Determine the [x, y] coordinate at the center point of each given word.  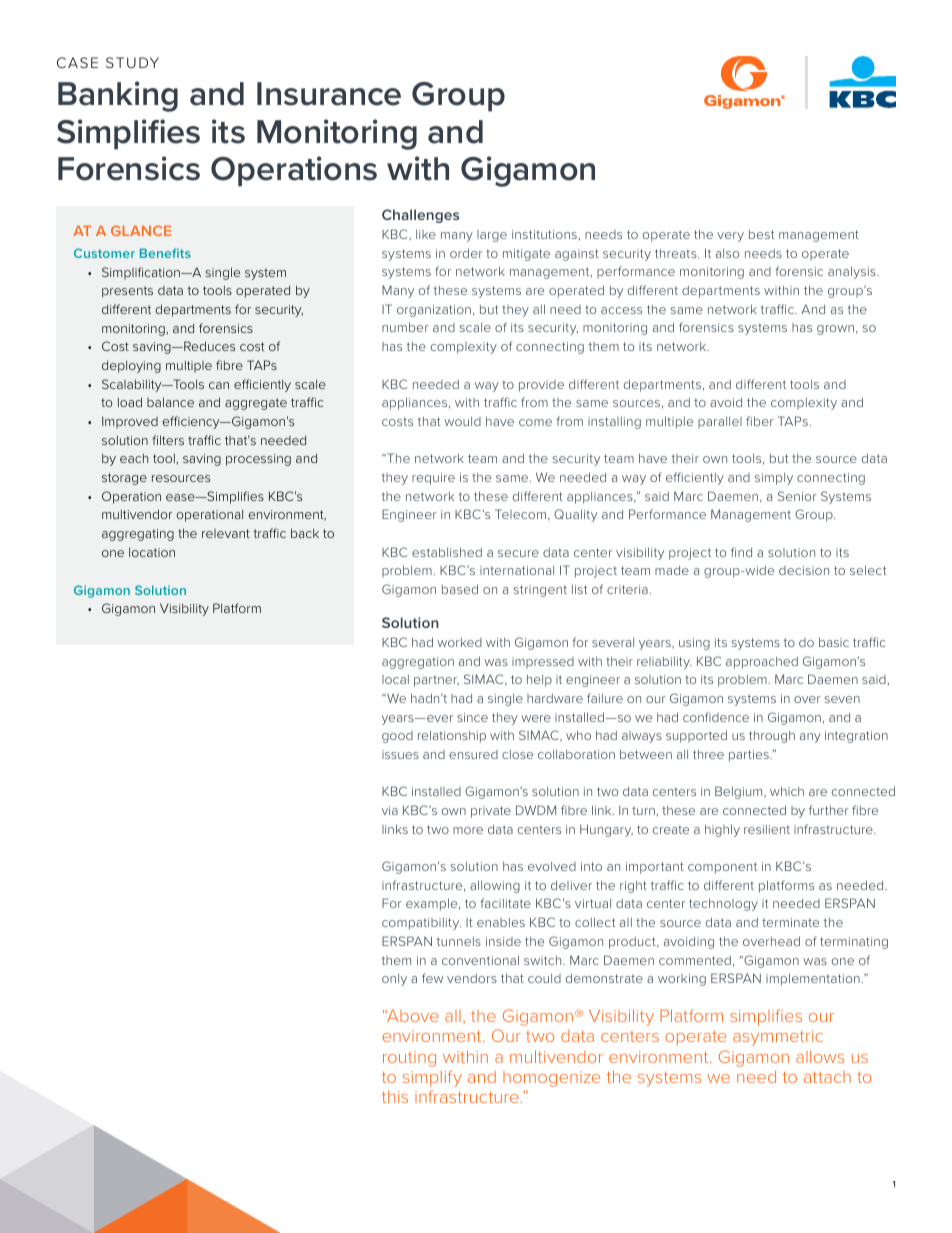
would [462, 421]
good [397, 737]
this [395, 1097]
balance [170, 402]
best [761, 234]
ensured [473, 754]
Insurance [329, 94]
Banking [118, 96]
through [772, 737]
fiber [760, 421]
